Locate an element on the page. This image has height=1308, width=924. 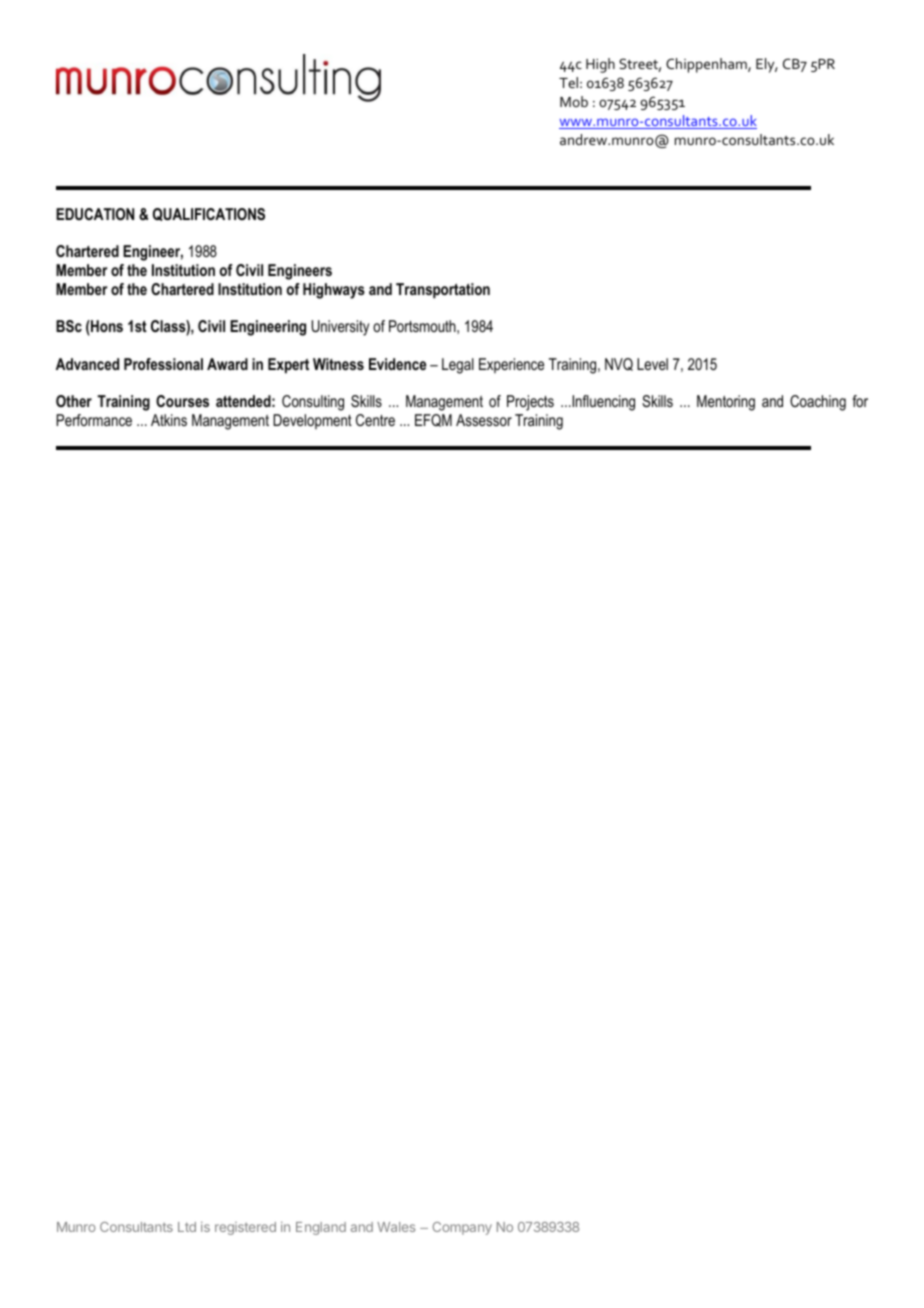
Ltd is located at coordinates (187, 1227).
